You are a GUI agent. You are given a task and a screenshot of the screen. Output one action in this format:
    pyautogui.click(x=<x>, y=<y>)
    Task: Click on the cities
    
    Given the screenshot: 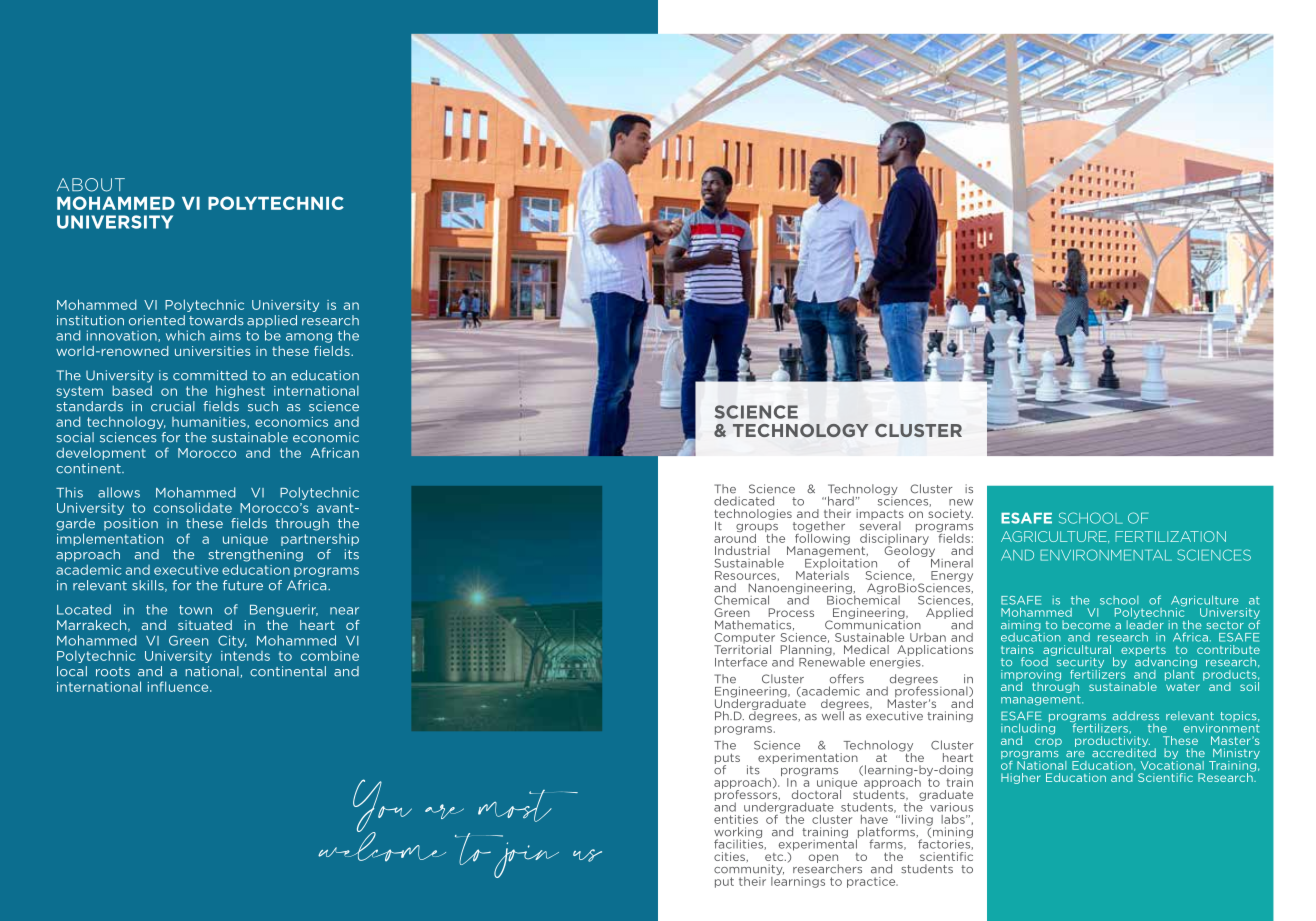 What is the action you would take?
    pyautogui.click(x=731, y=857)
